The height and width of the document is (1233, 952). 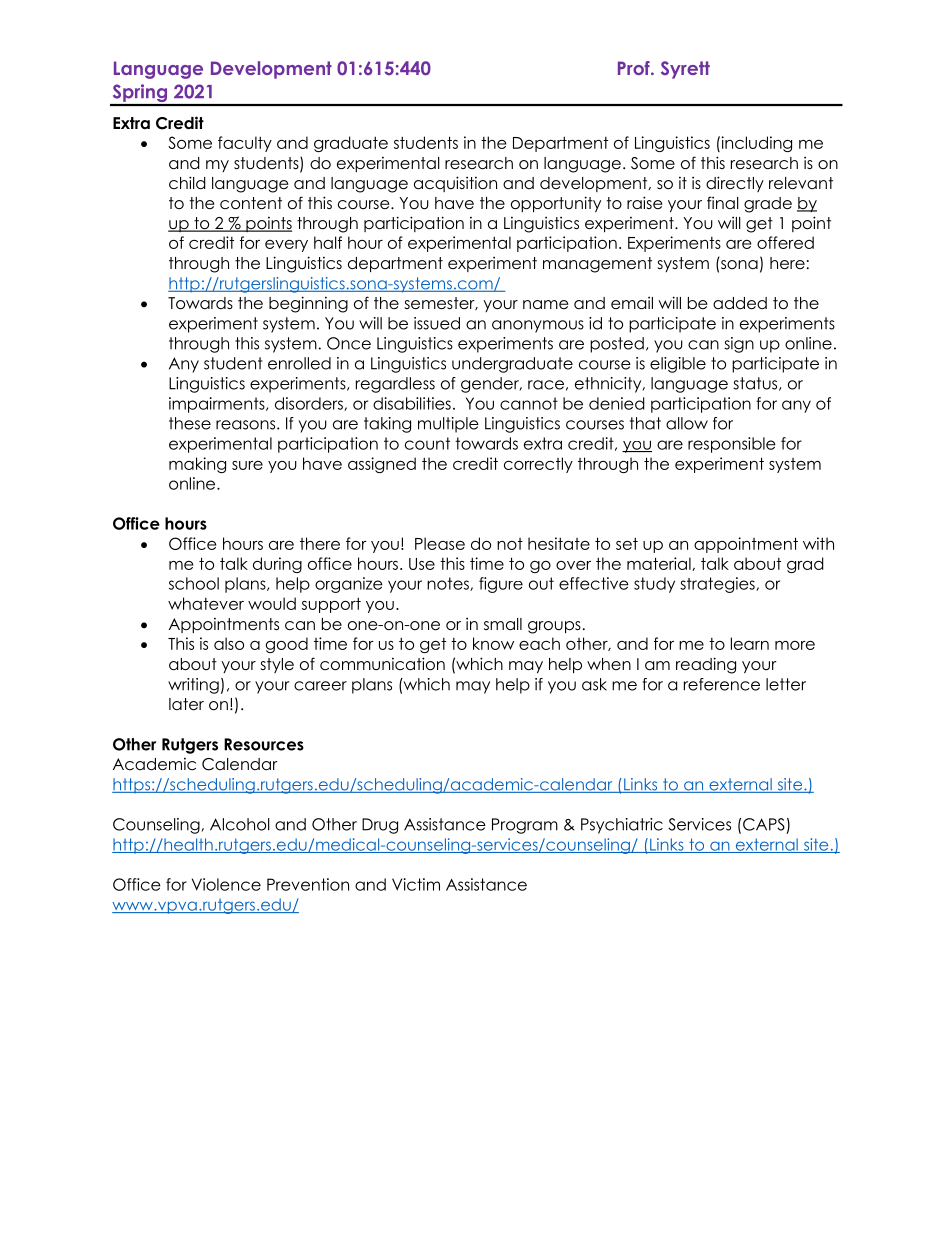 I want to click on whatever, so click(x=206, y=603).
